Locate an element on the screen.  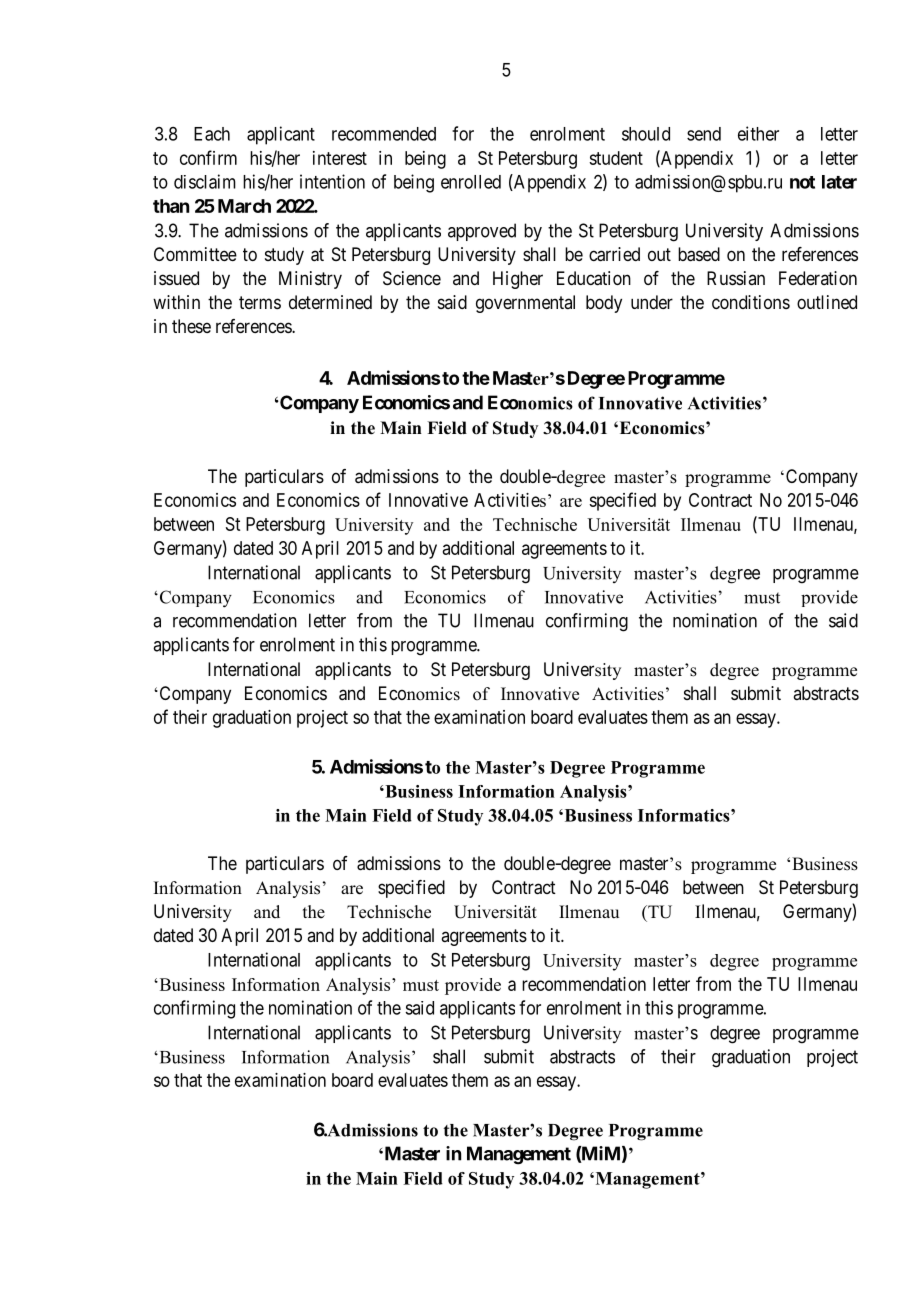
either is located at coordinates (758, 133).
